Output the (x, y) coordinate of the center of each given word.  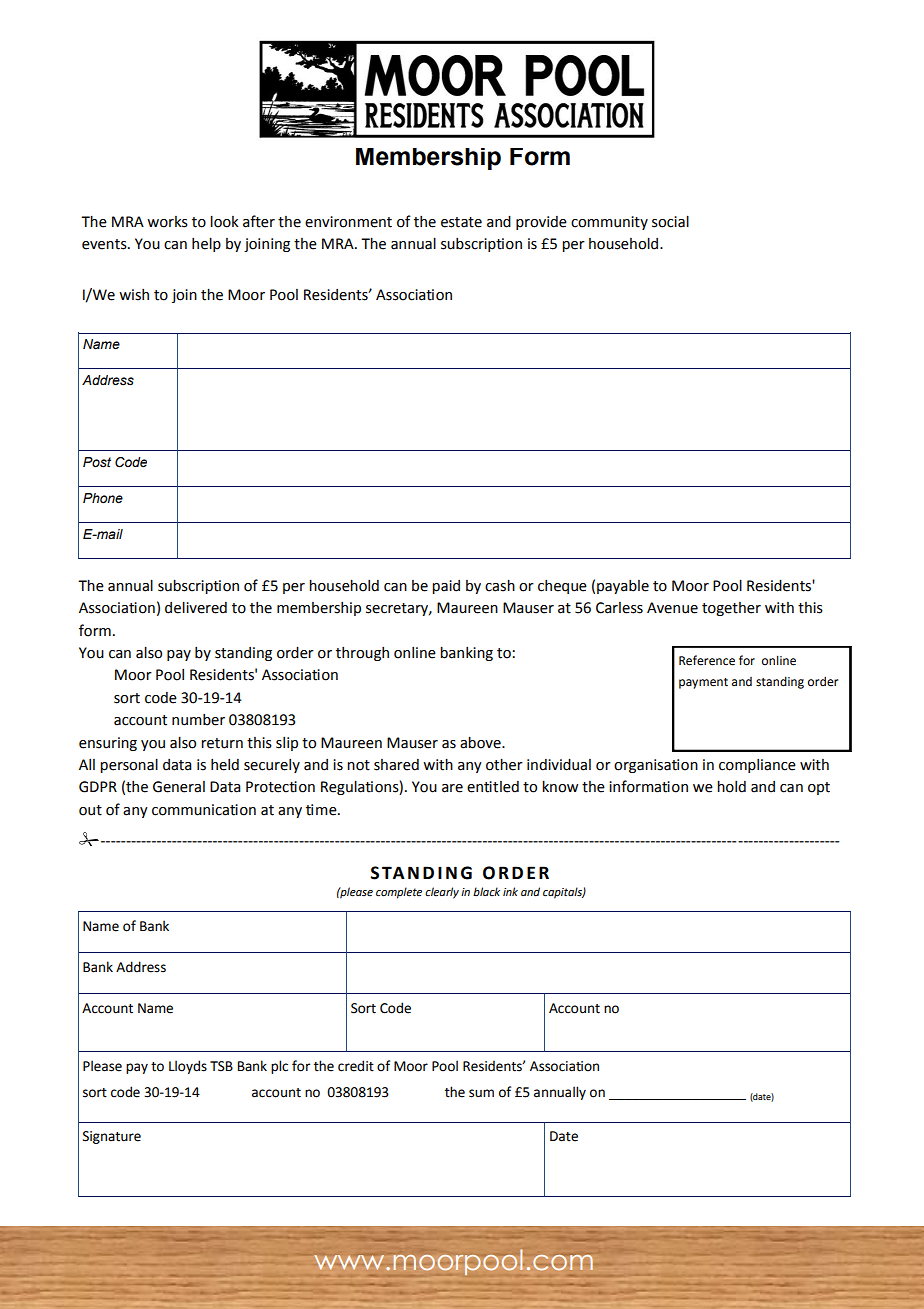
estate (461, 222)
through (362, 654)
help (206, 244)
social (670, 221)
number (198, 720)
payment (703, 683)
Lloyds (188, 1067)
